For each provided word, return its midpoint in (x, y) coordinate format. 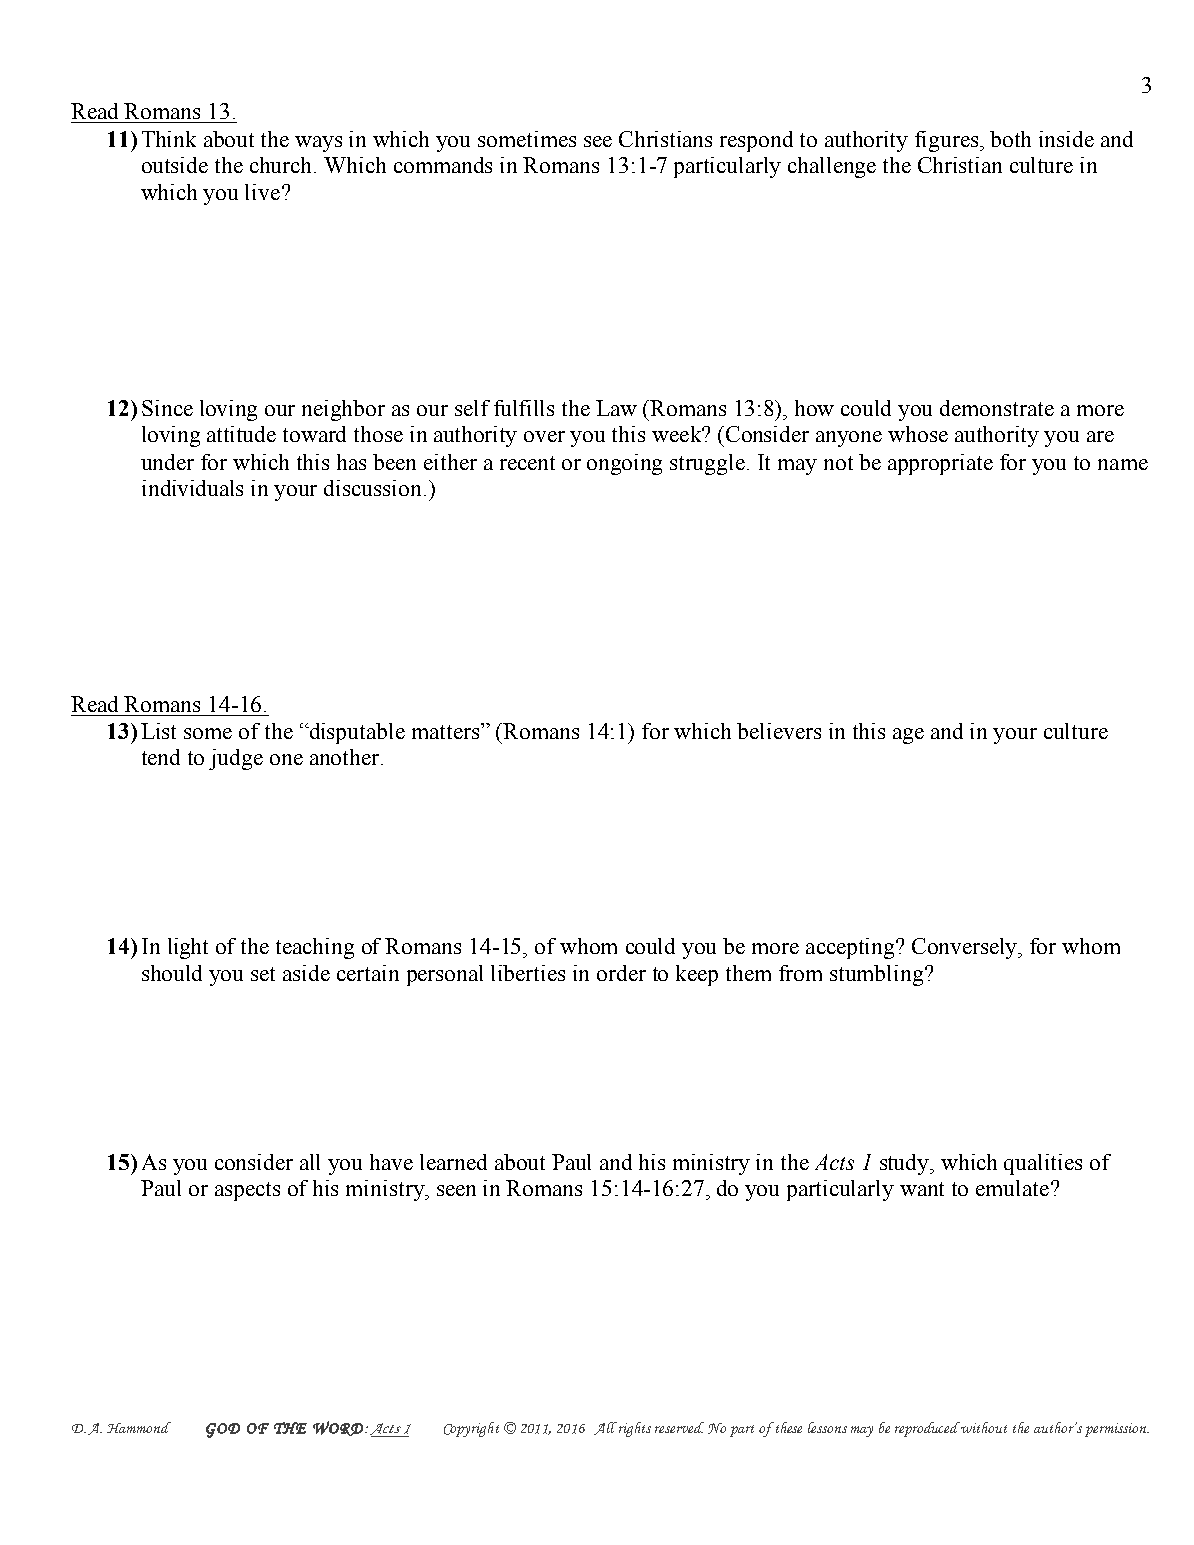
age (908, 736)
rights (635, 1429)
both (1010, 139)
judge (236, 759)
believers (779, 731)
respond (756, 141)
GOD (223, 1430)
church (282, 165)
